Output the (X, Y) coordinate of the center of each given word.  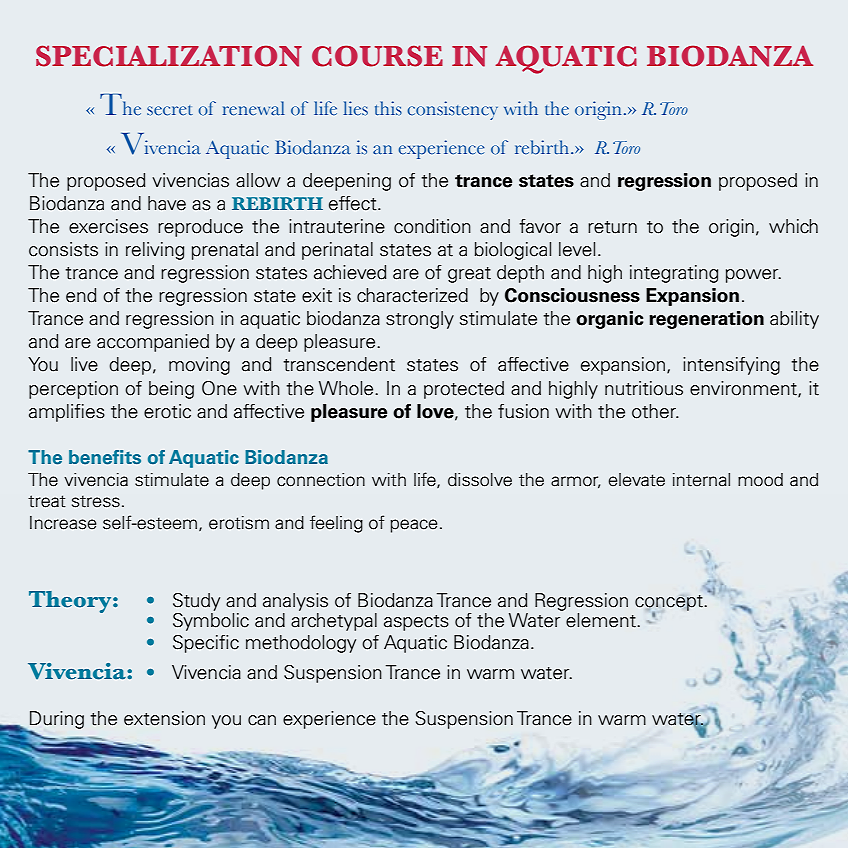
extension (164, 718)
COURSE (377, 56)
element (602, 620)
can (262, 720)
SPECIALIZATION (169, 56)
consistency (452, 110)
